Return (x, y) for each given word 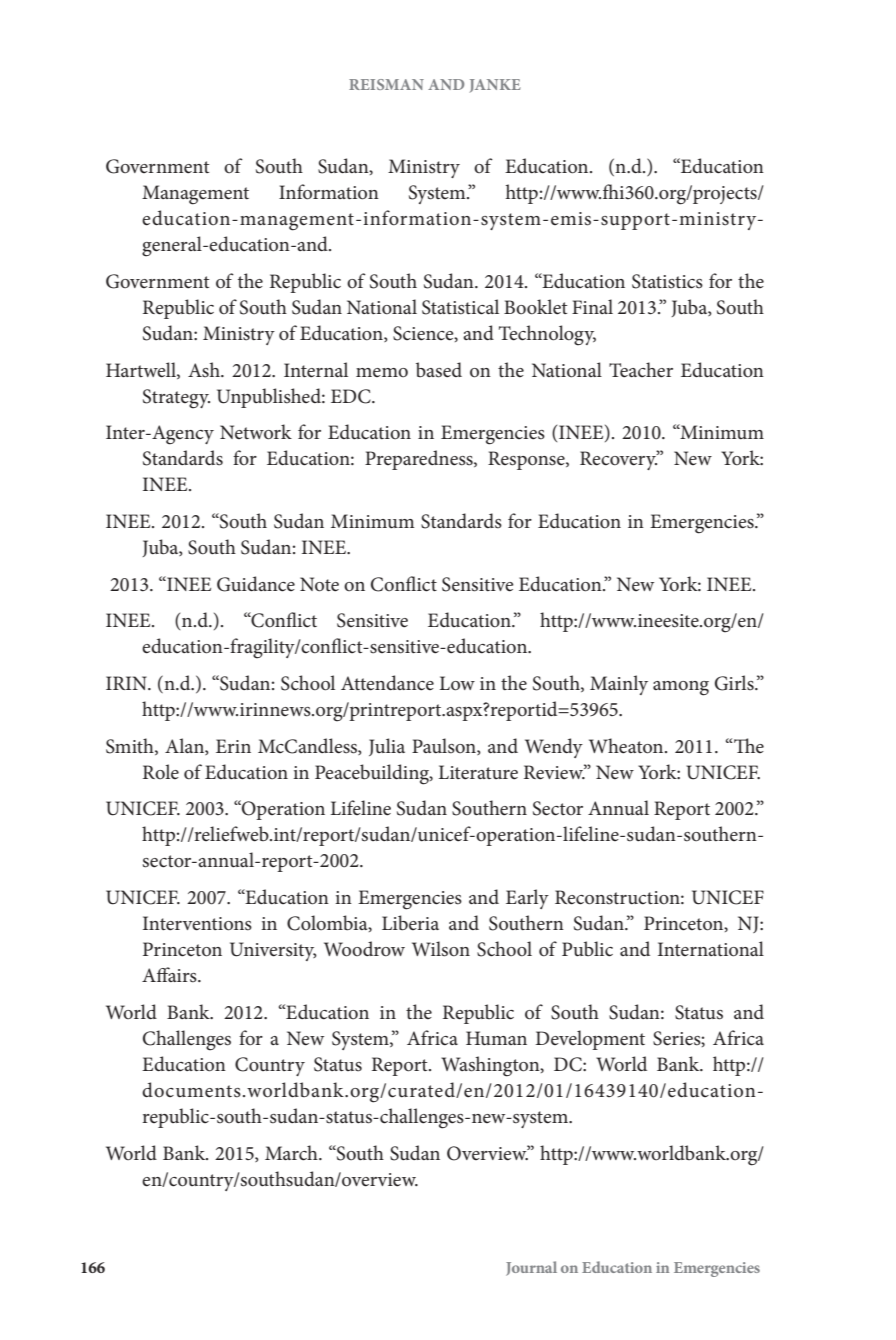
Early (527, 899)
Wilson (441, 949)
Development (590, 1040)
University (273, 951)
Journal (531, 1268)
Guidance (256, 584)
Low (457, 683)
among (681, 688)
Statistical (460, 307)
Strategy (176, 399)
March (292, 1153)
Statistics (667, 281)
